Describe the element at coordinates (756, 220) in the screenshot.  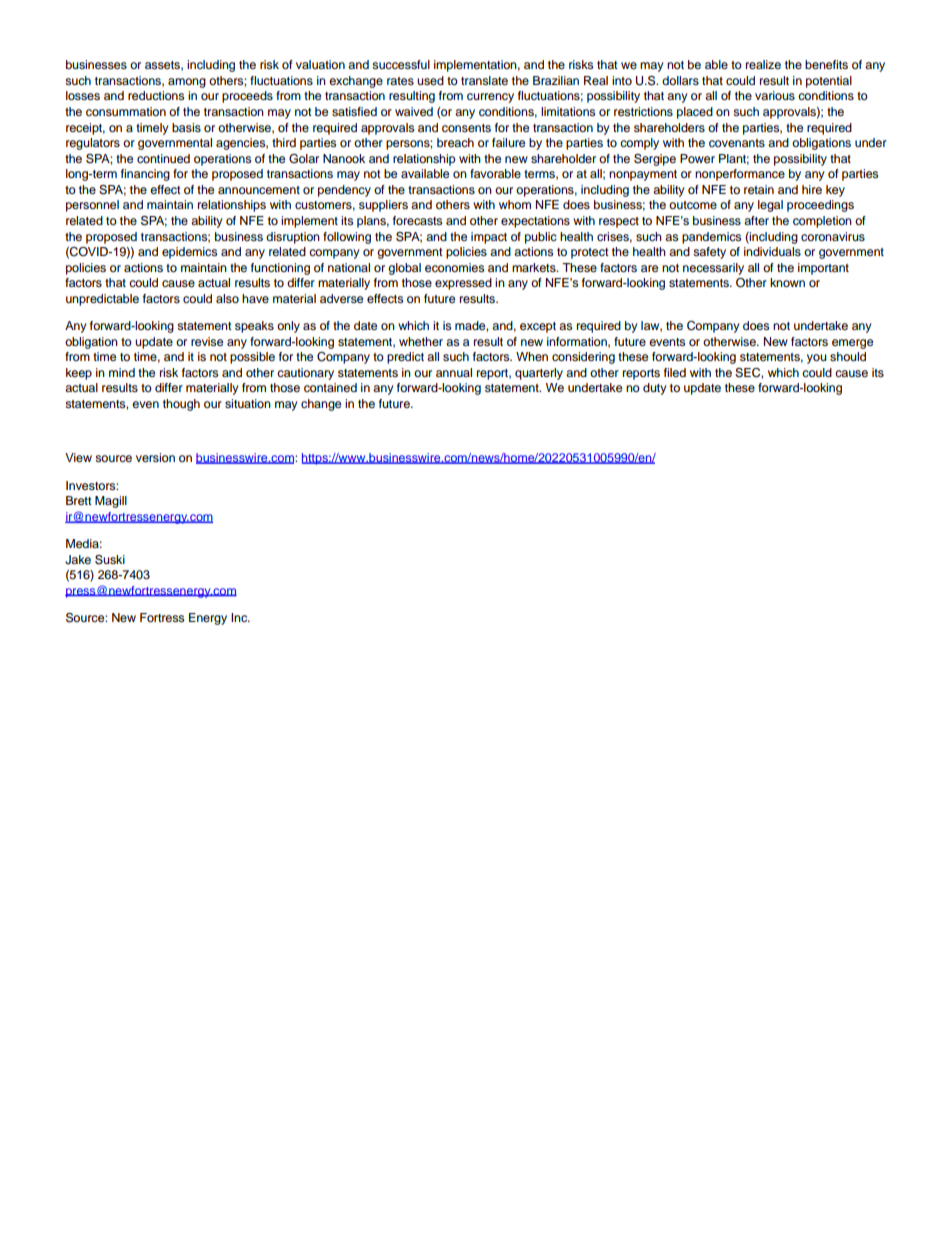
I see `after` at that location.
